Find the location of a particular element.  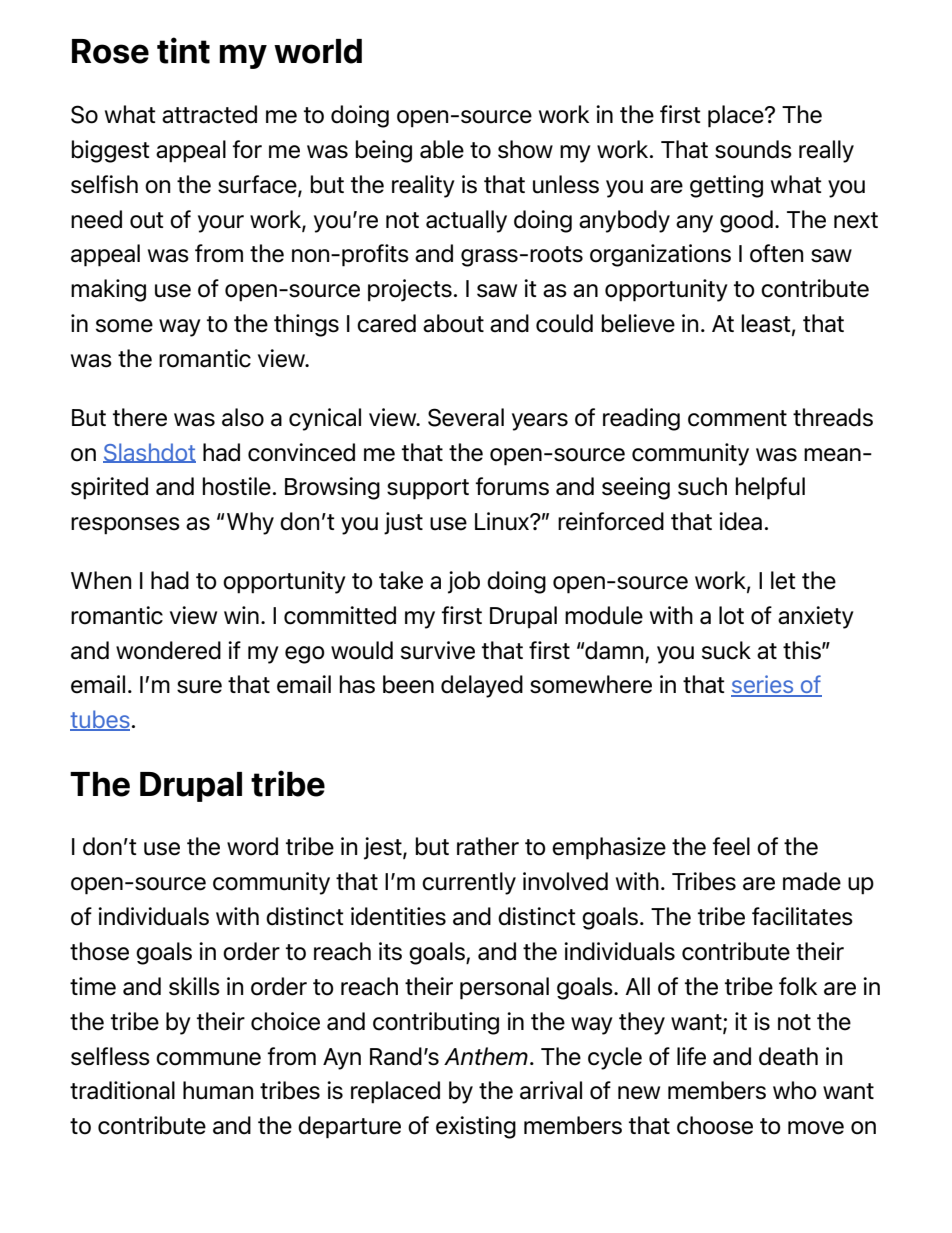

able is located at coordinates (442, 149).
